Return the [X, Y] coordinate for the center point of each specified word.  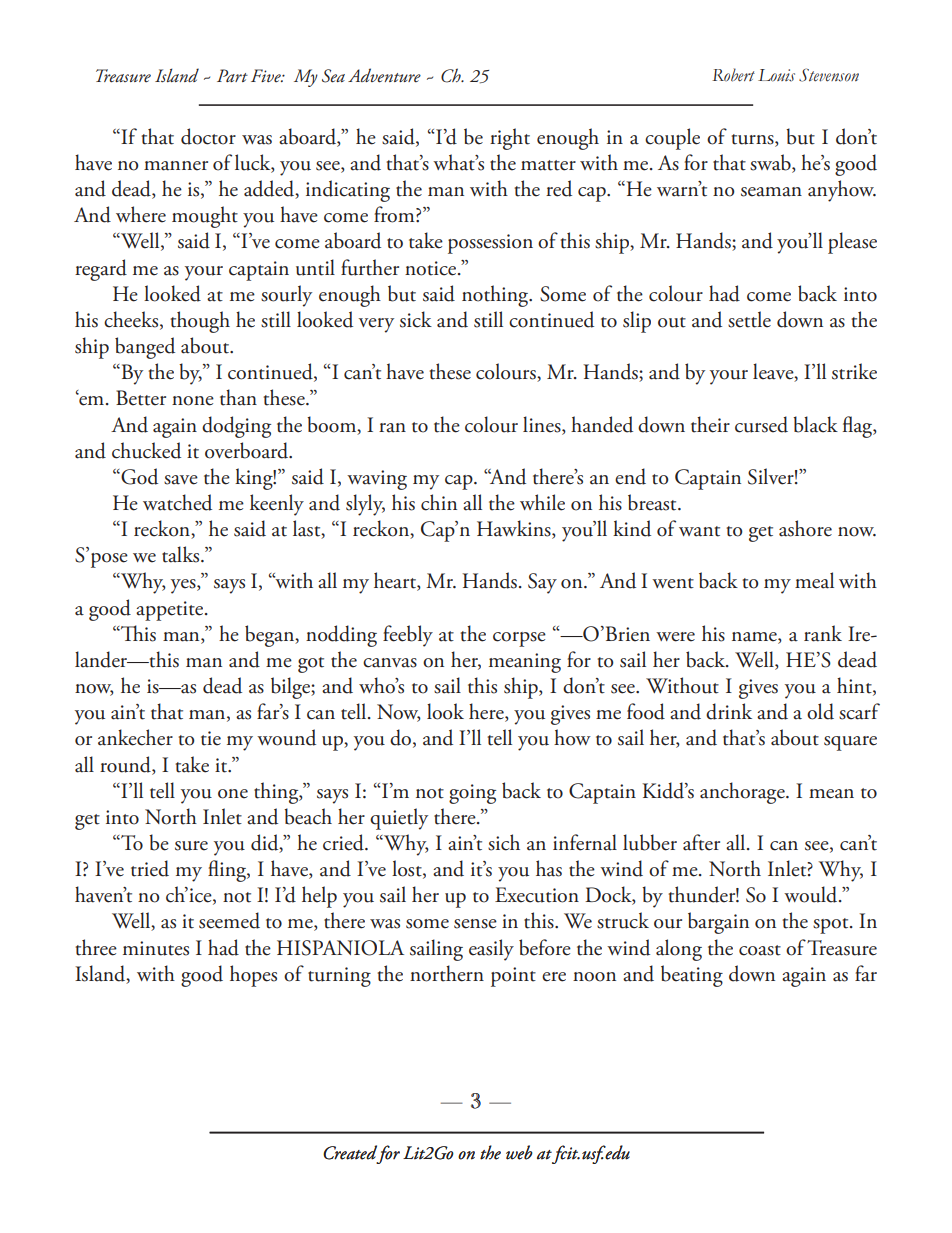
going [472, 794]
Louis [776, 75]
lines [543, 424]
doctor [208, 136]
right [510, 139]
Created [350, 1152]
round [126, 765]
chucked [146, 450]
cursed [761, 424]
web [519, 1152]
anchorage [743, 793]
